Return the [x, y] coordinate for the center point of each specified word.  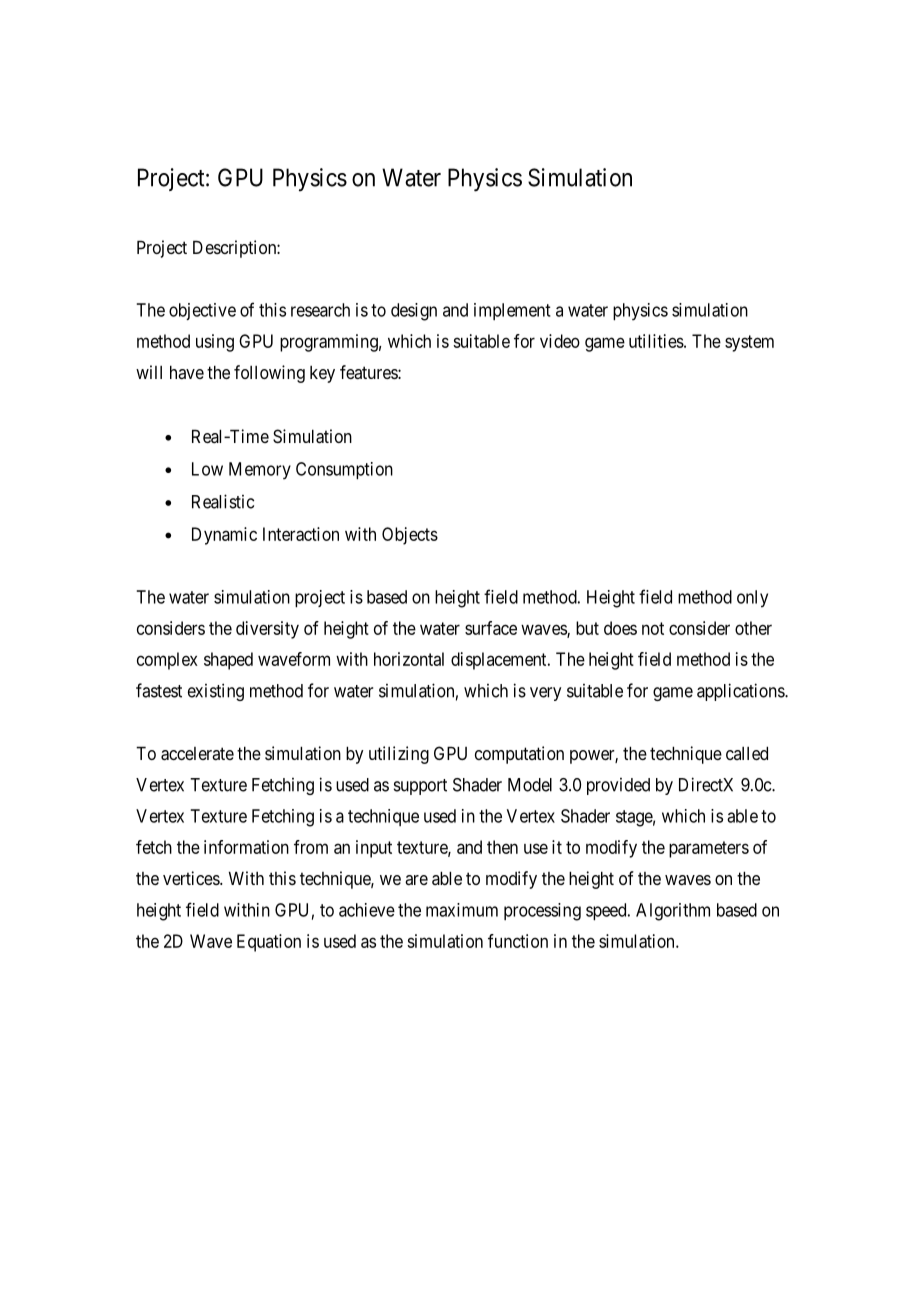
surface [491, 628]
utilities [656, 341]
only [752, 599]
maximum [462, 910]
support [420, 787]
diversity [267, 630]
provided [618, 786]
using [215, 343]
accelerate [197, 754]
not [653, 628]
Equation [269, 943]
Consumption [344, 471]
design [414, 312]
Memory [260, 471]
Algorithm [673, 912]
